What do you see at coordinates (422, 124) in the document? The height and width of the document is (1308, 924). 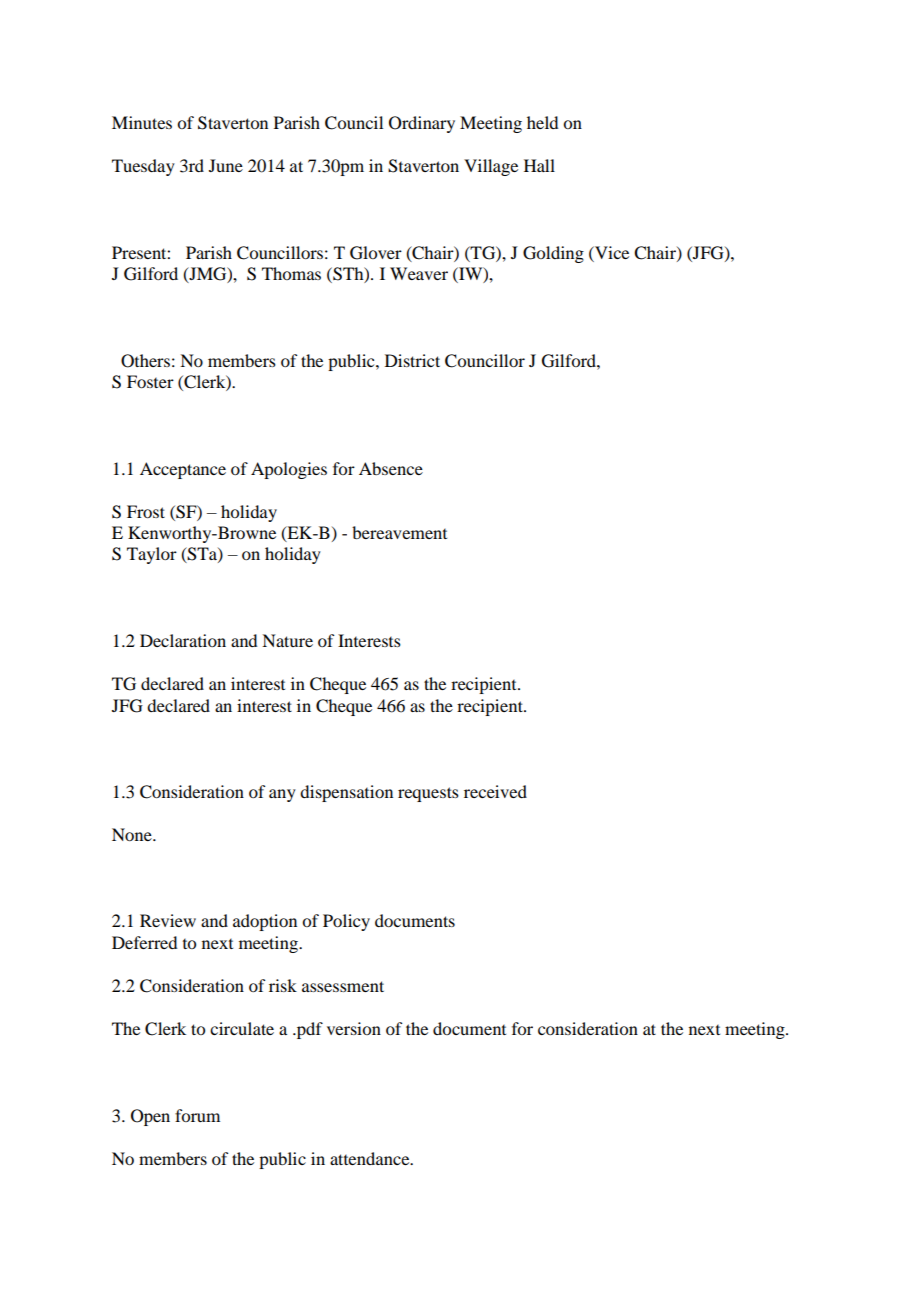 I see `Ordinary` at bounding box center [422, 124].
